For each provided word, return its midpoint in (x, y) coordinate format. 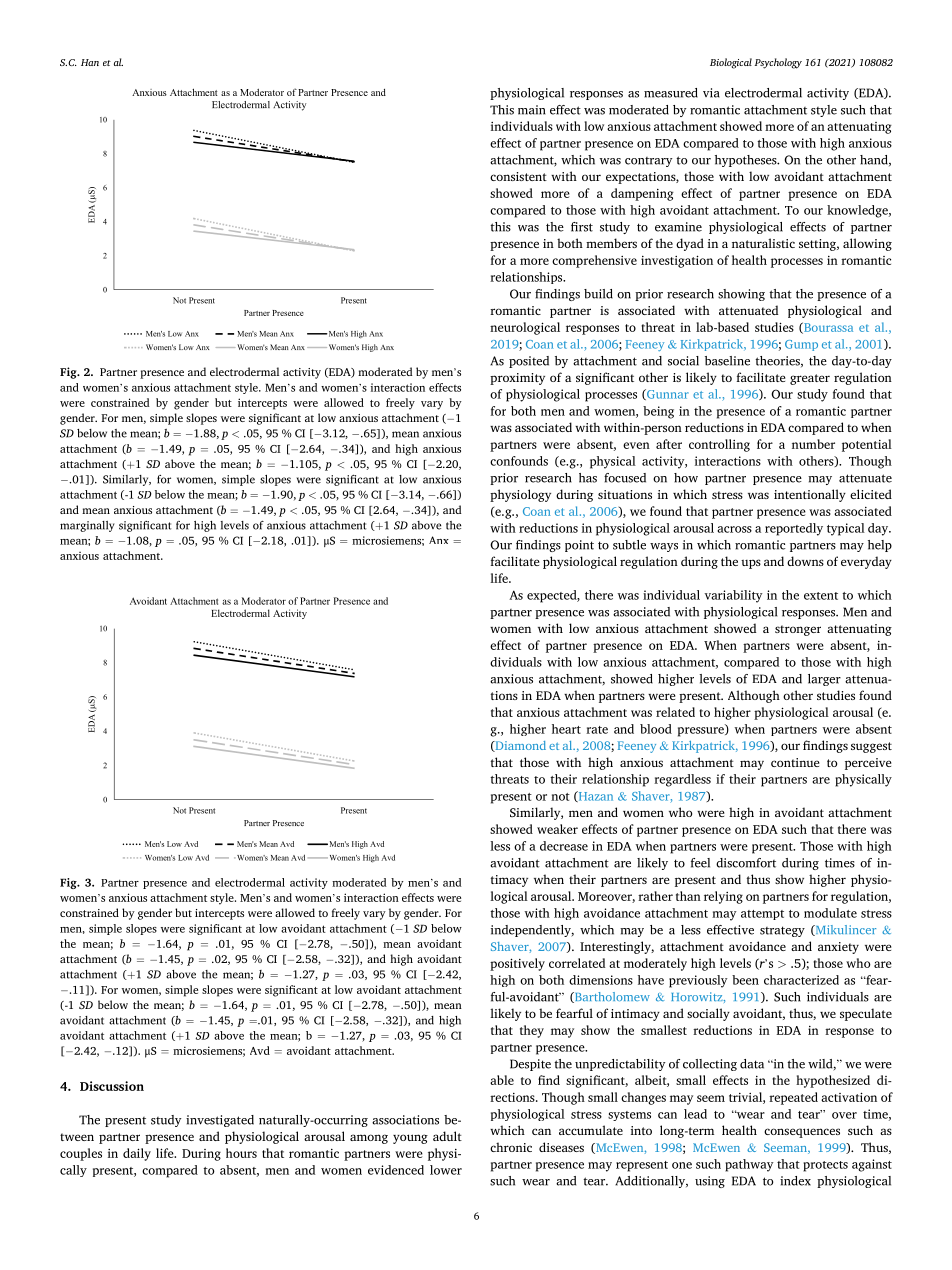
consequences (802, 1133)
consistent (518, 176)
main (532, 110)
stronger (798, 630)
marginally (87, 526)
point (579, 546)
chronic (511, 1147)
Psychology (778, 63)
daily (137, 1154)
